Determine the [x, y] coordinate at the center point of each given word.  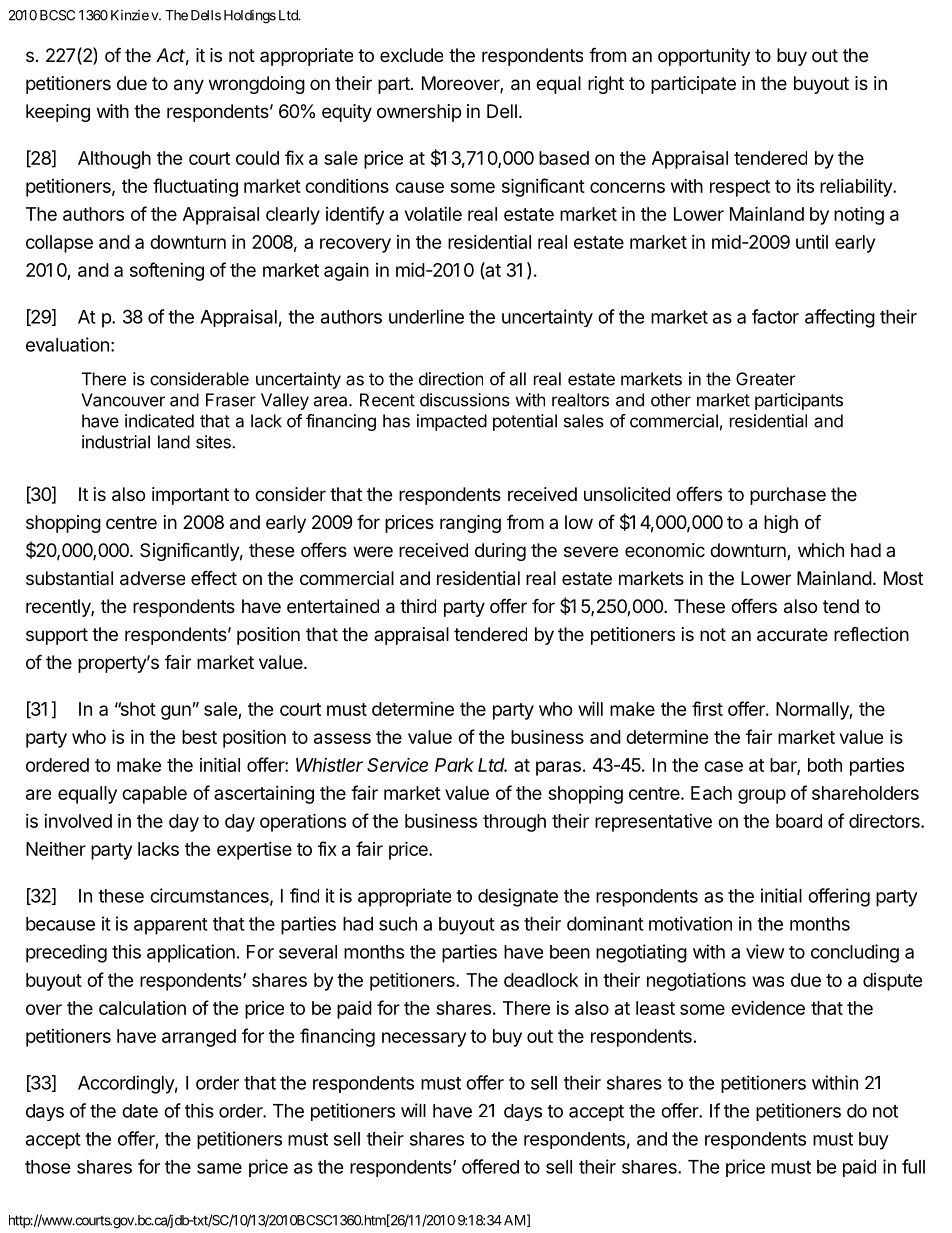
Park [454, 765]
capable [154, 795]
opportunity [704, 57]
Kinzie [130, 15]
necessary [424, 1039]
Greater [765, 379]
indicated [159, 421]
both [825, 765]
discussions [465, 400]
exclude [411, 55]
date [140, 1111]
